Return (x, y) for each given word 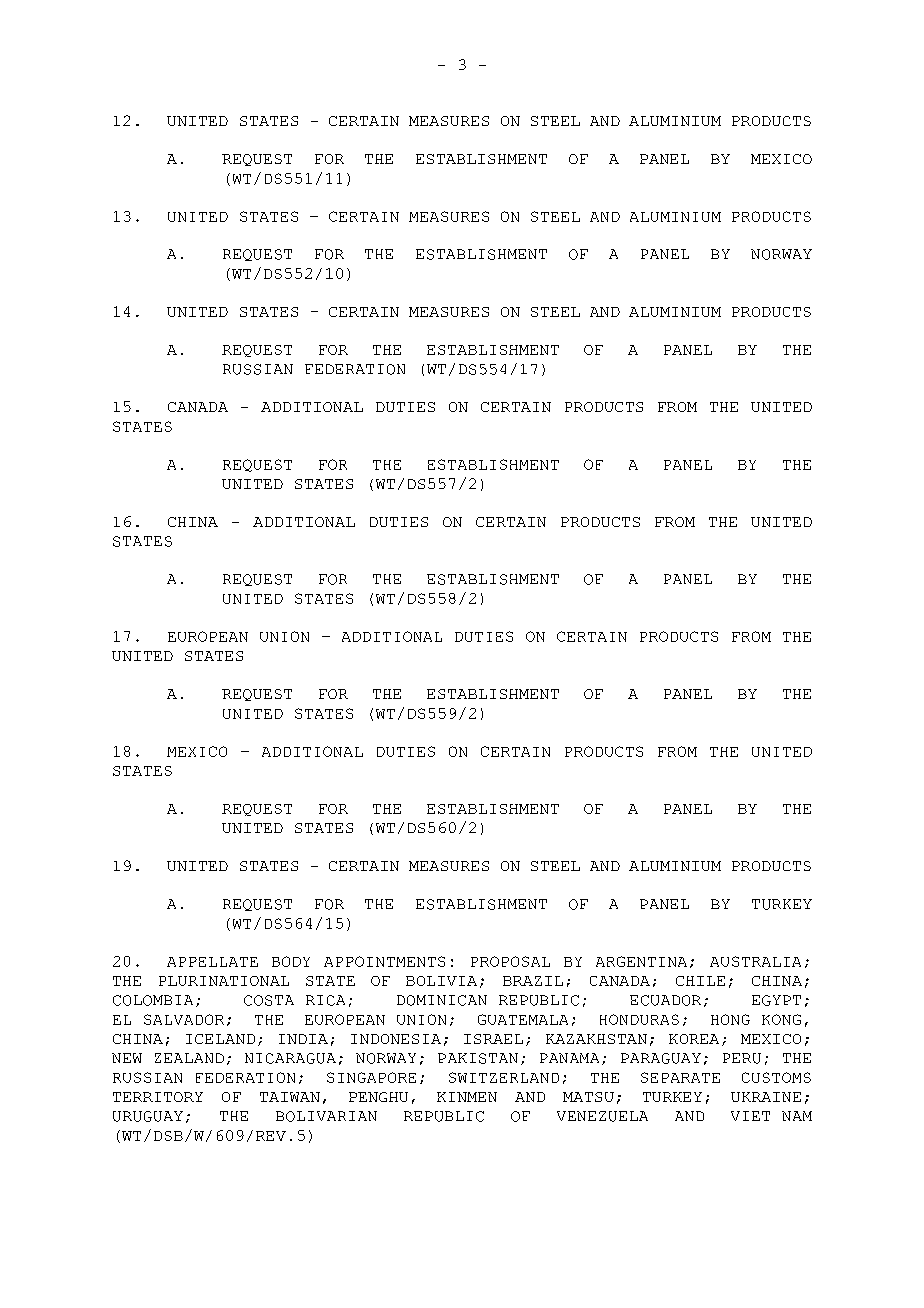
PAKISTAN (478, 1058)
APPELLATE (212, 962)
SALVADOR (184, 1019)
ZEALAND (189, 1058)
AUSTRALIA (755, 961)
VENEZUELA (602, 1116)
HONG (730, 1019)
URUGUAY (148, 1116)
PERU (742, 1058)
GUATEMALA (523, 1019)
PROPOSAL (510, 961)
